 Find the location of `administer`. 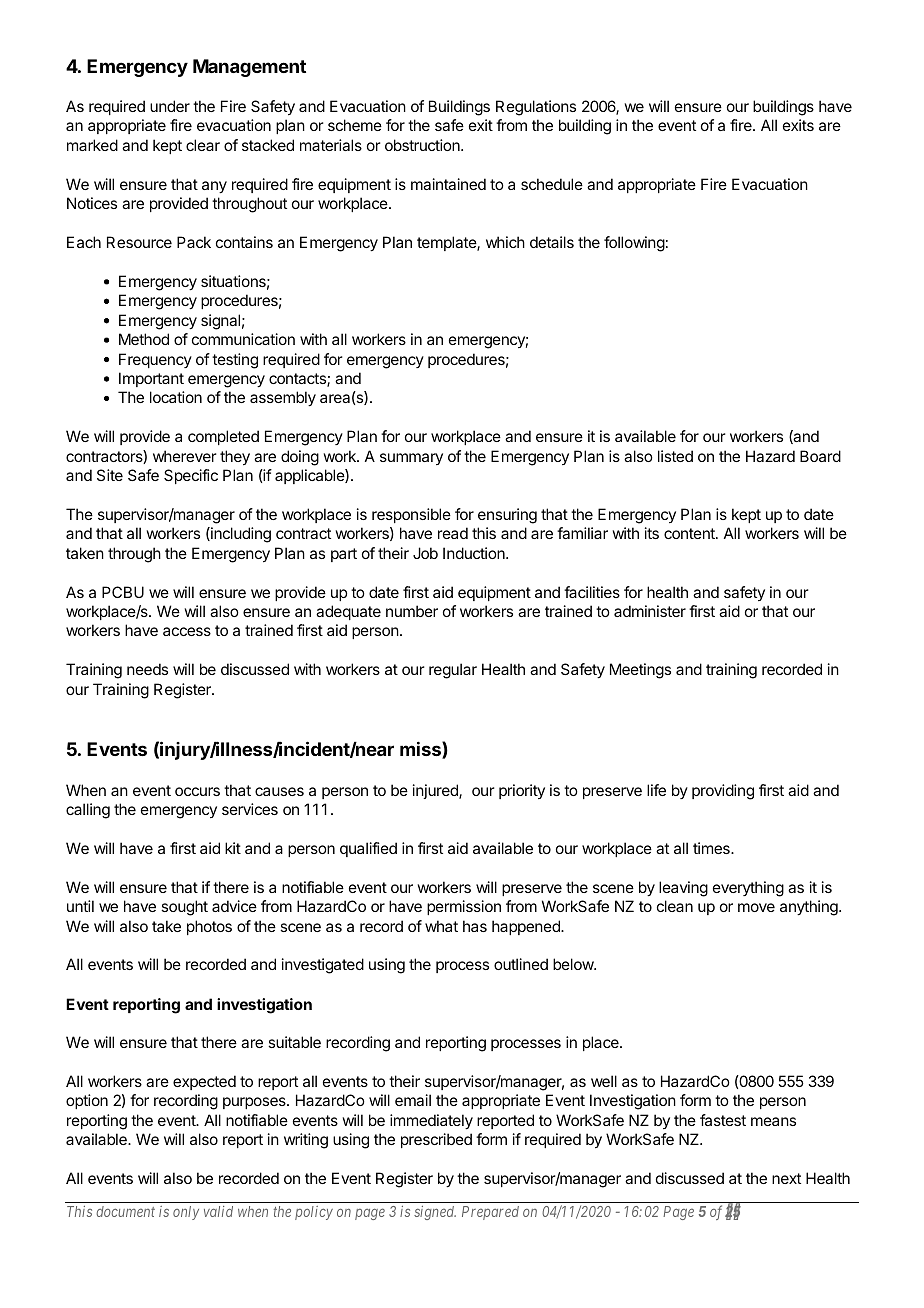

administer is located at coordinates (650, 611).
